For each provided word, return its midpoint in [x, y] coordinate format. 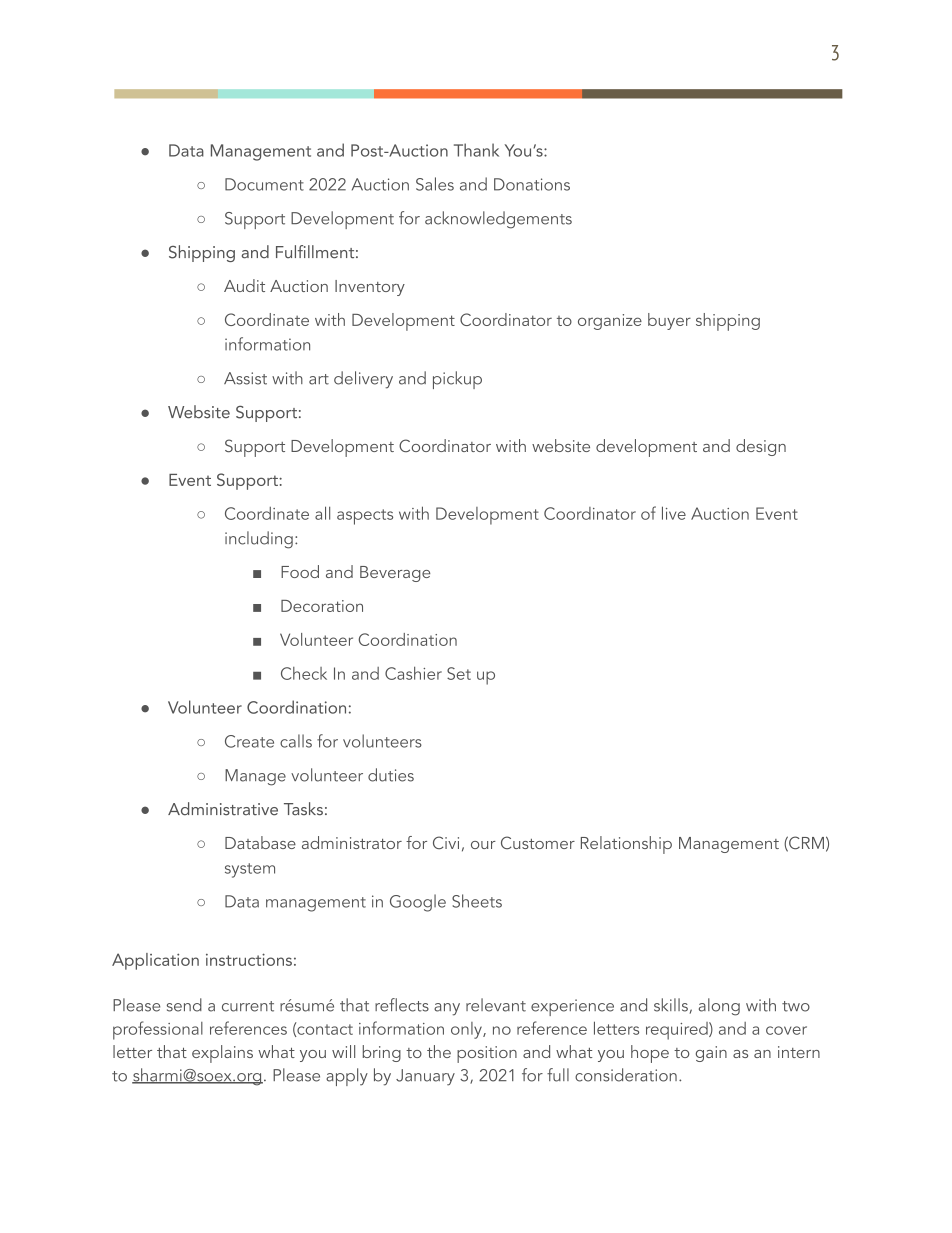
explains [222, 1054]
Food [300, 571]
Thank [476, 150]
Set [459, 673]
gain [711, 1054]
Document [264, 184]
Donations [532, 184]
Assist [245, 378]
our [483, 845]
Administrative [223, 809]
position [487, 1054]
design [761, 447]
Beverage [395, 574]
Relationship [626, 845]
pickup [457, 380]
